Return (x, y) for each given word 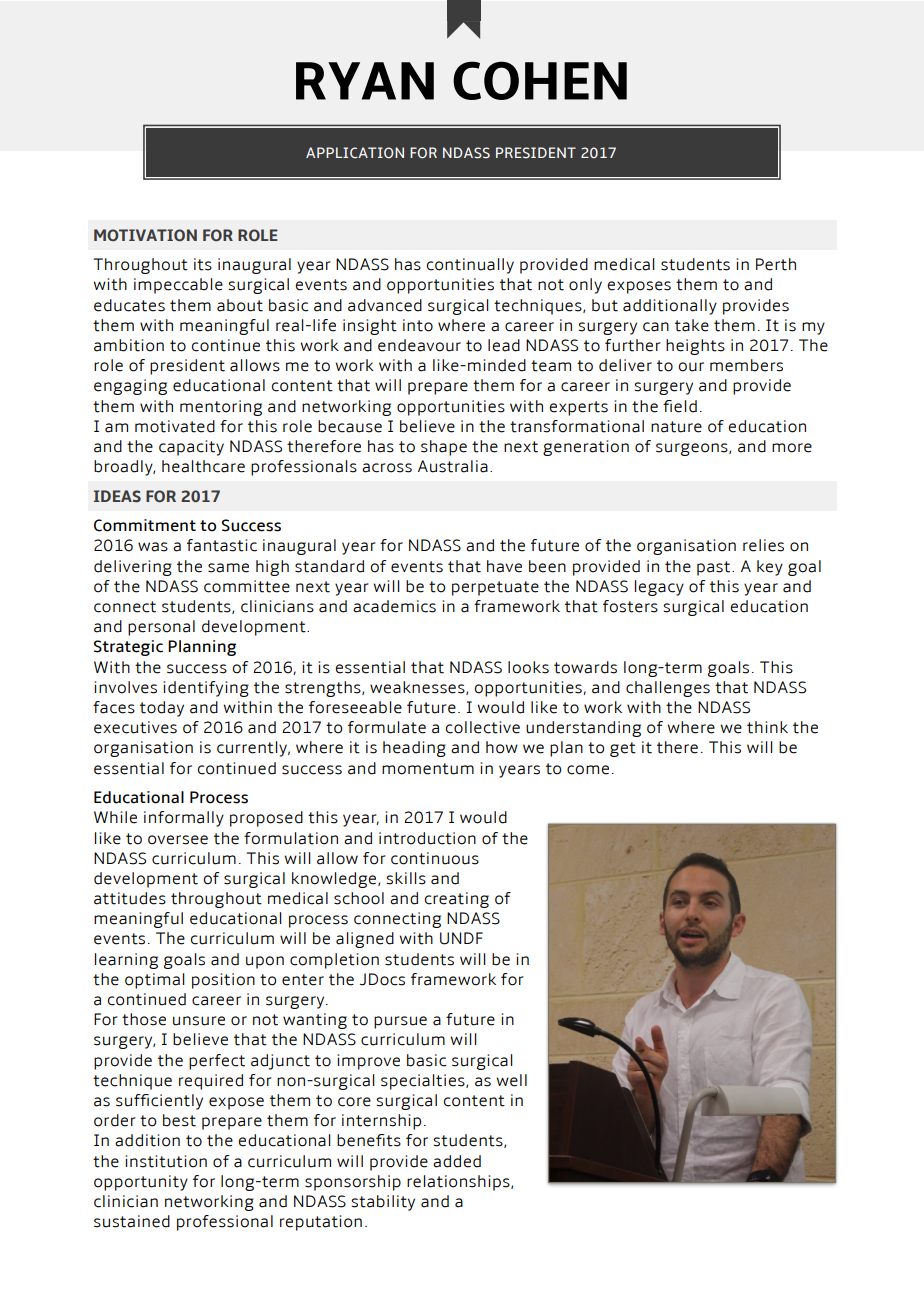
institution (166, 1161)
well (511, 1080)
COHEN (540, 80)
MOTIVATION (145, 235)
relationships (459, 1183)
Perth (776, 264)
